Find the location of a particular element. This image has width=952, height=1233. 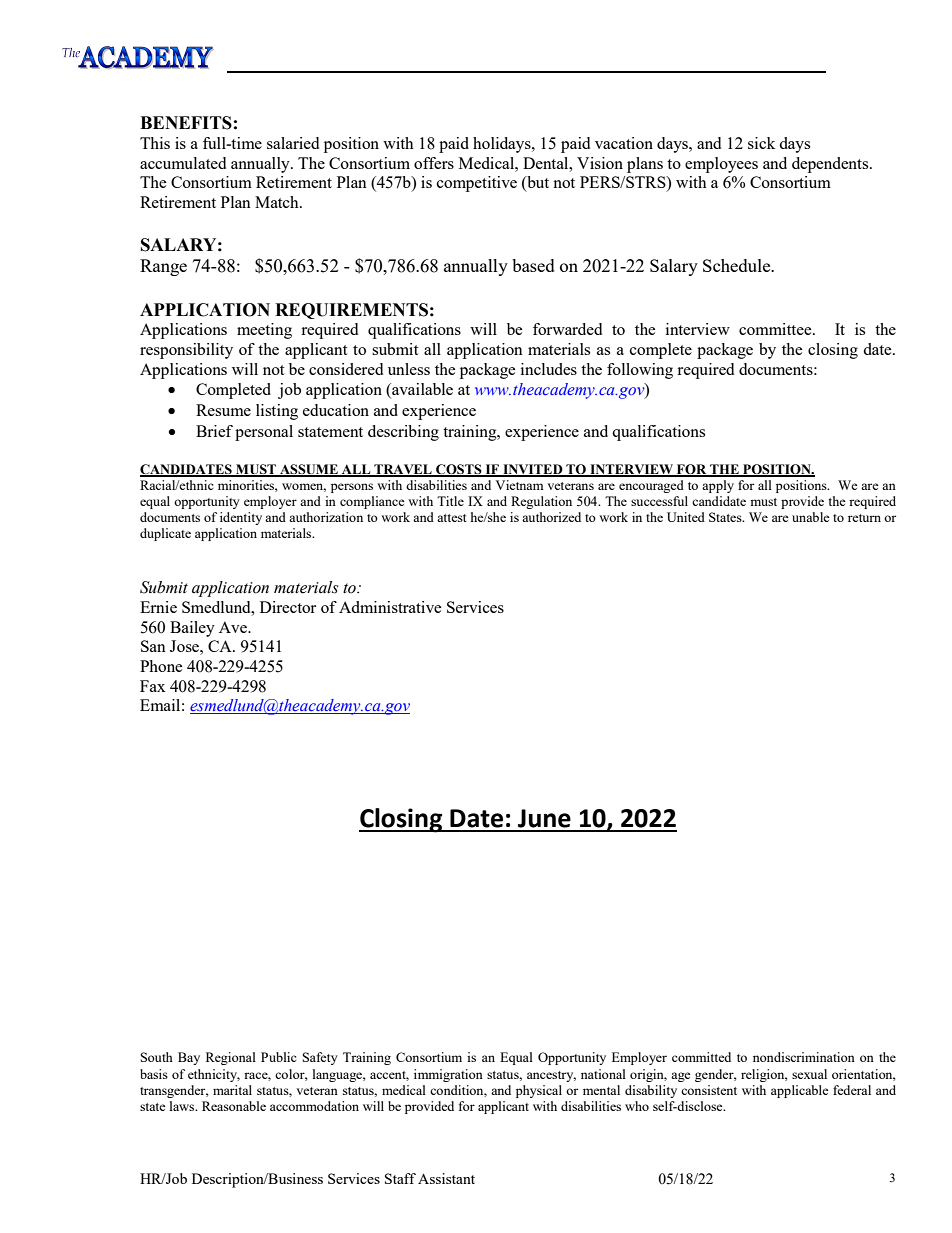

Assistant is located at coordinates (446, 1178).
